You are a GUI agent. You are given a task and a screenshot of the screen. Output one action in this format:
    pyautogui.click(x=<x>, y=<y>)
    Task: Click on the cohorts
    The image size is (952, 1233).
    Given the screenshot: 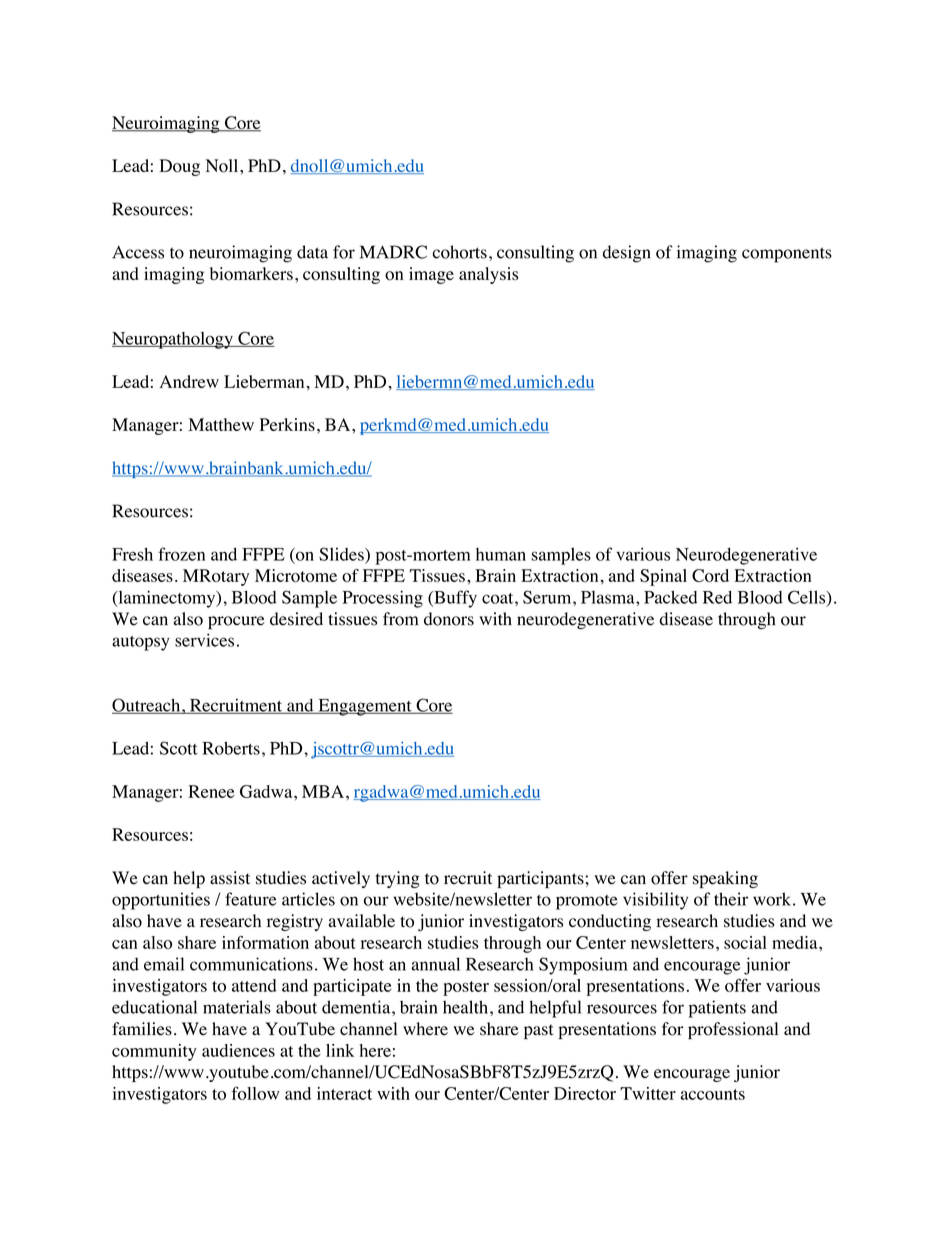 What is the action you would take?
    pyautogui.click(x=459, y=252)
